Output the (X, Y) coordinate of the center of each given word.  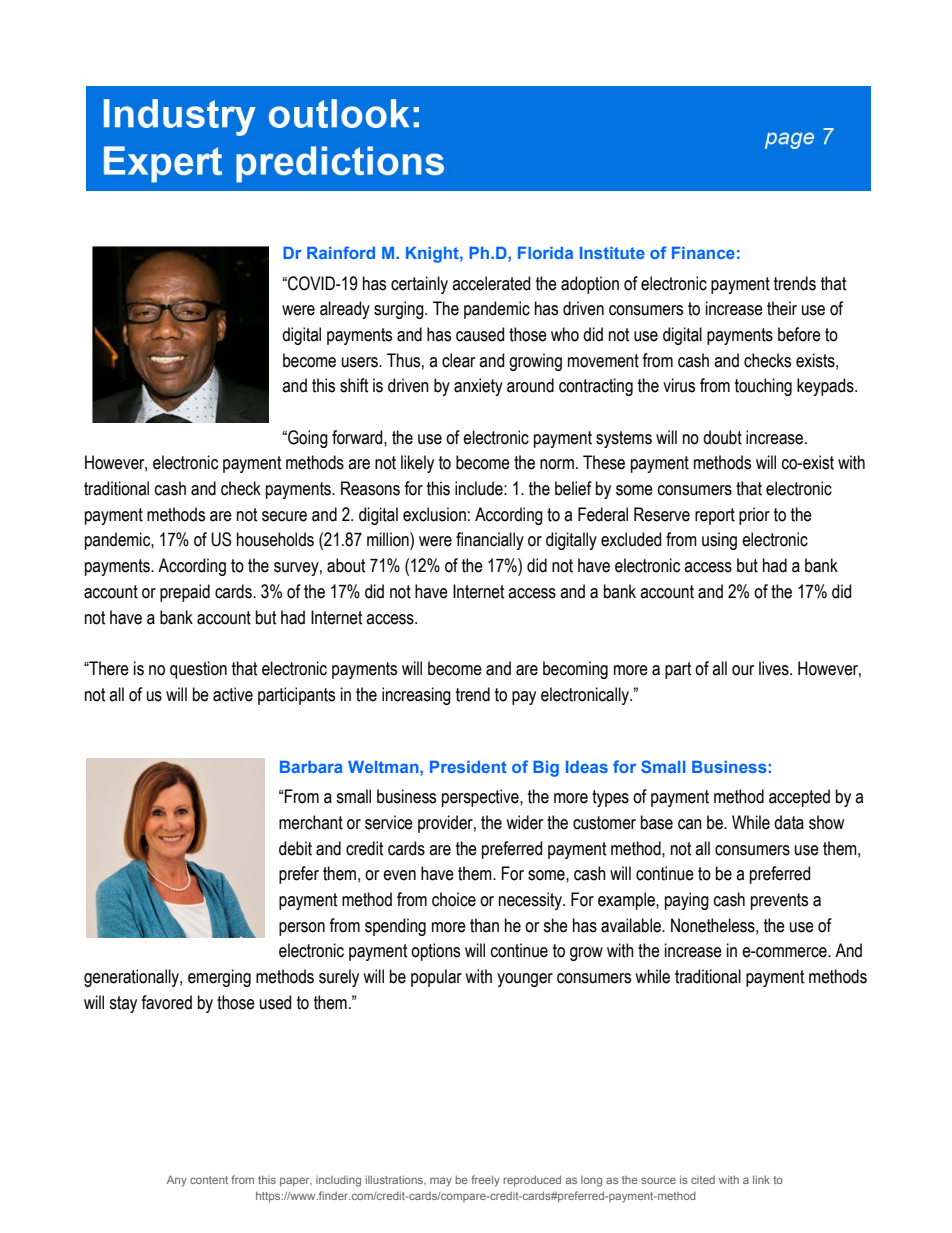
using (719, 541)
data (789, 822)
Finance (703, 253)
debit (295, 848)
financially (490, 541)
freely (485, 1181)
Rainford (341, 252)
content (209, 1180)
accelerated (491, 283)
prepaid (185, 593)
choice (454, 899)
